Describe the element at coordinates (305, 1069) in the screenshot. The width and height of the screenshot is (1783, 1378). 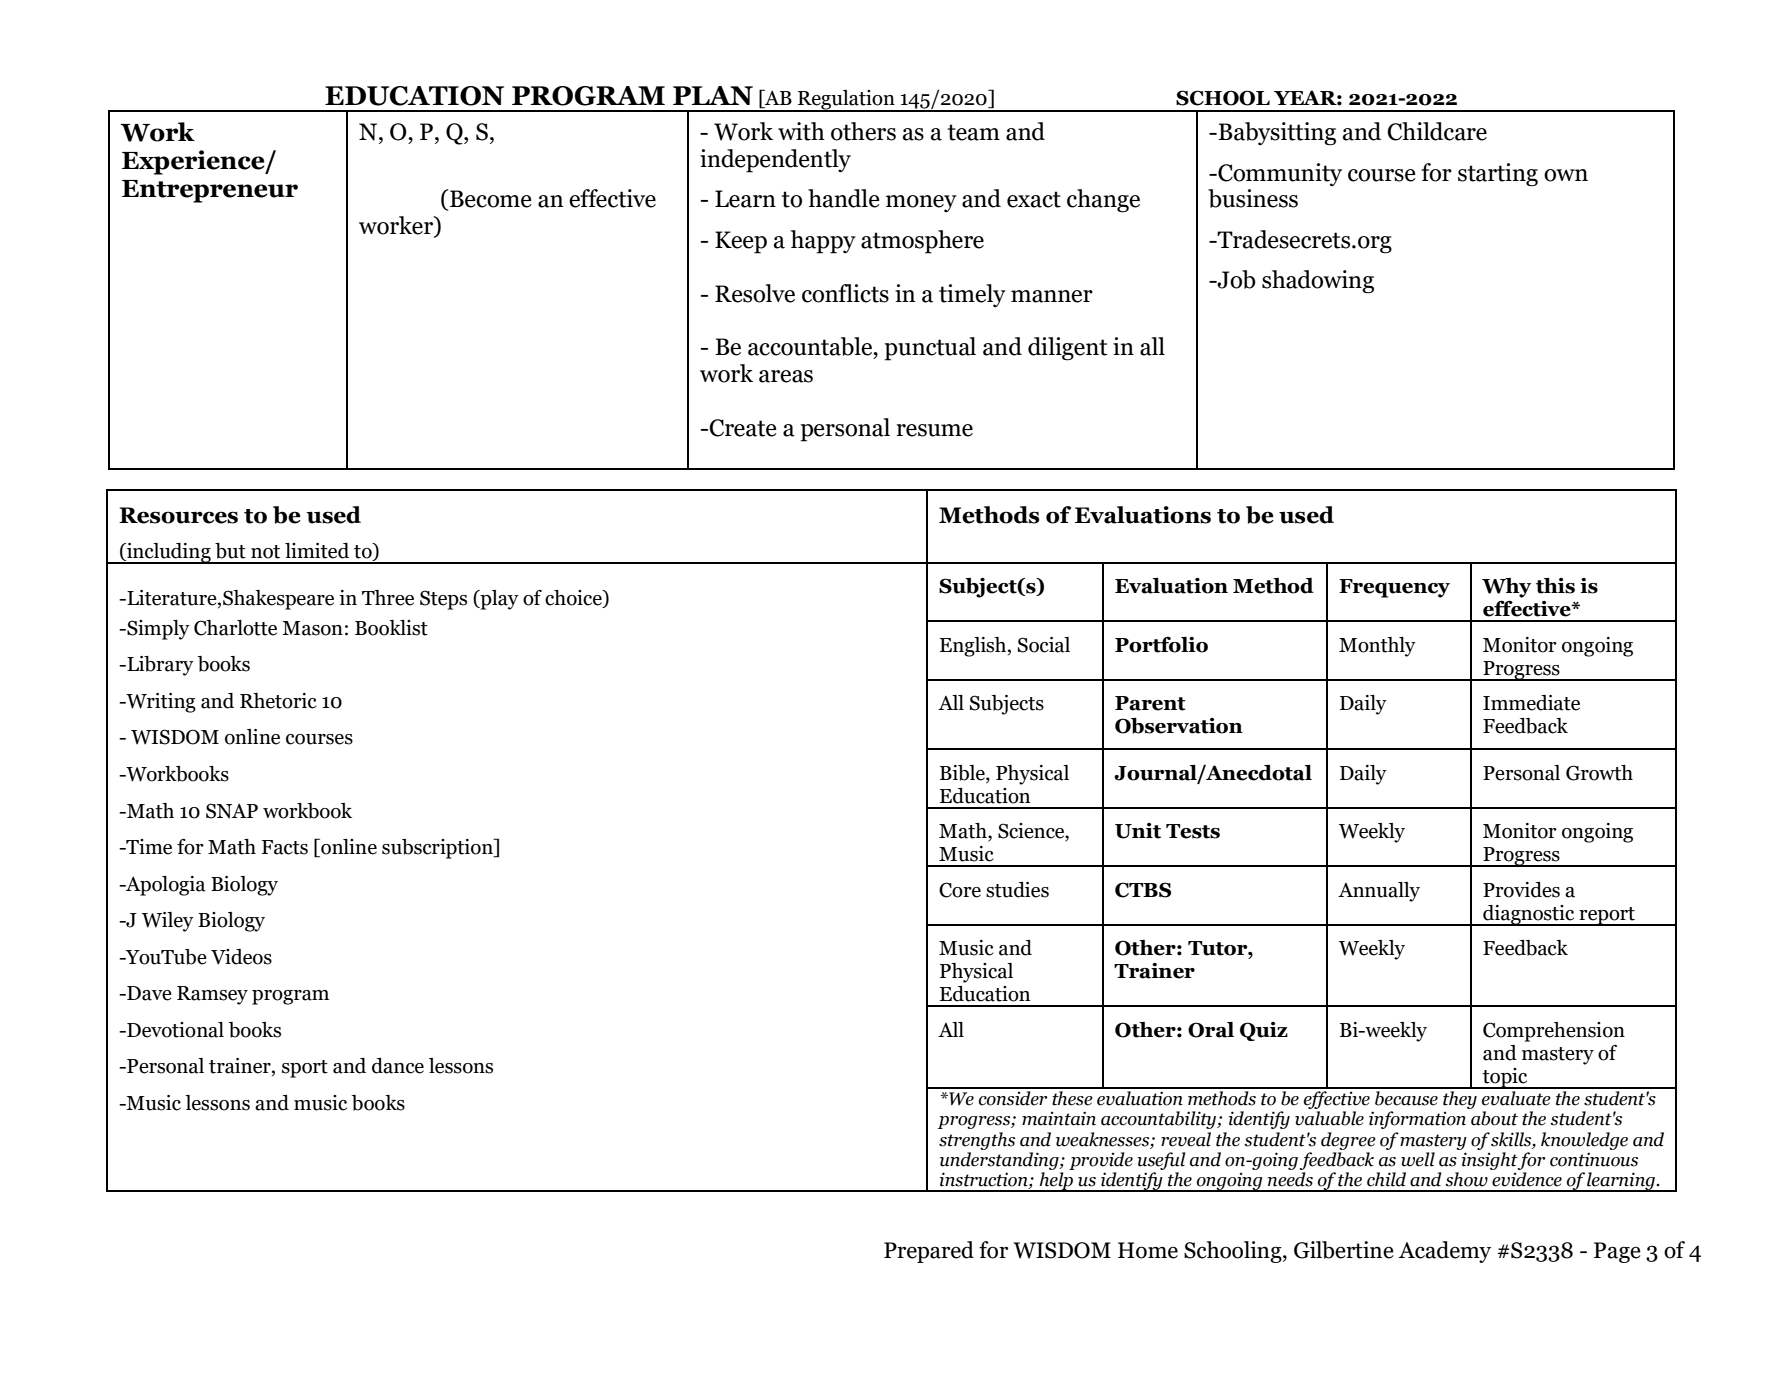
I see `sport` at that location.
